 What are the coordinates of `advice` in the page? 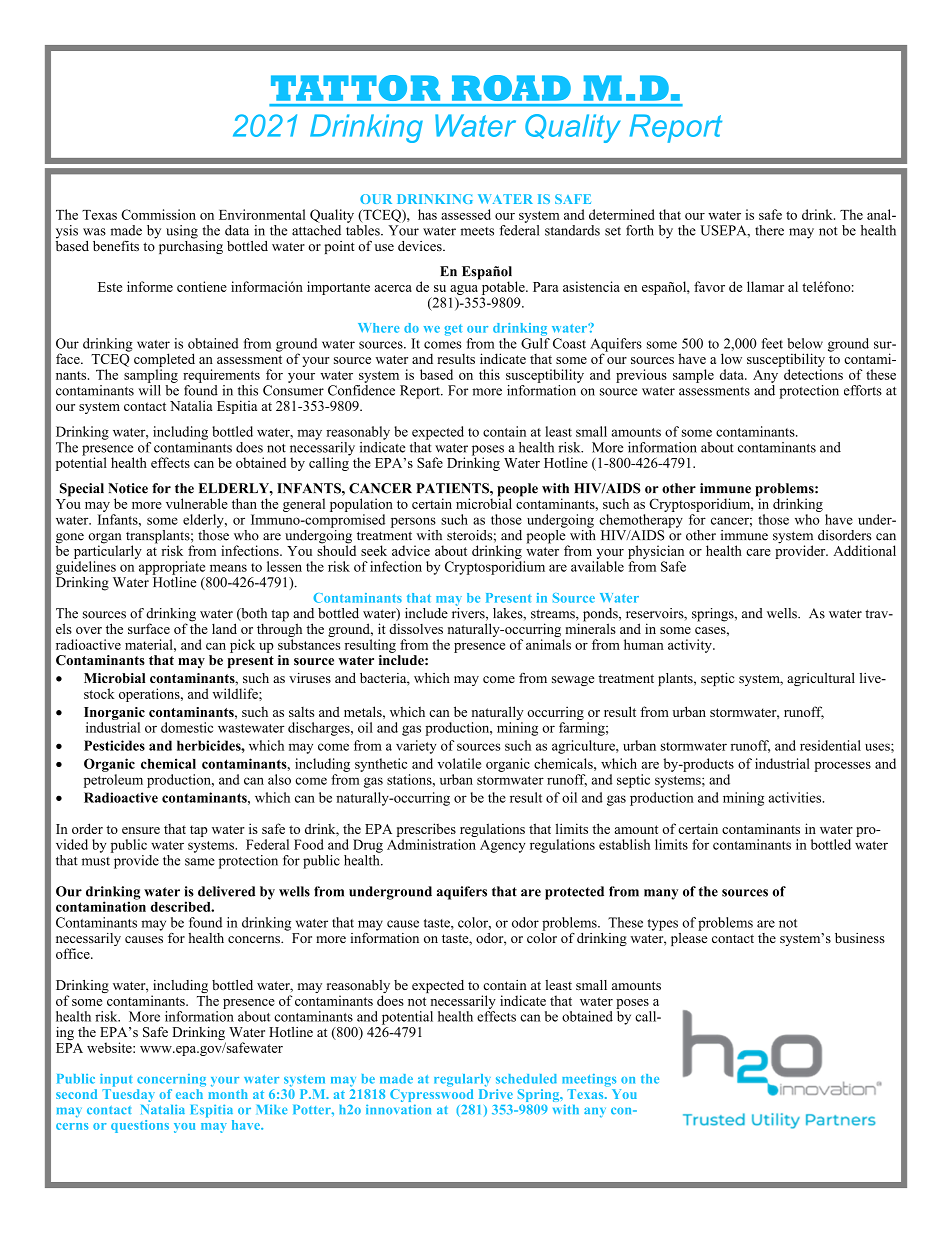 It's located at (411, 550).
